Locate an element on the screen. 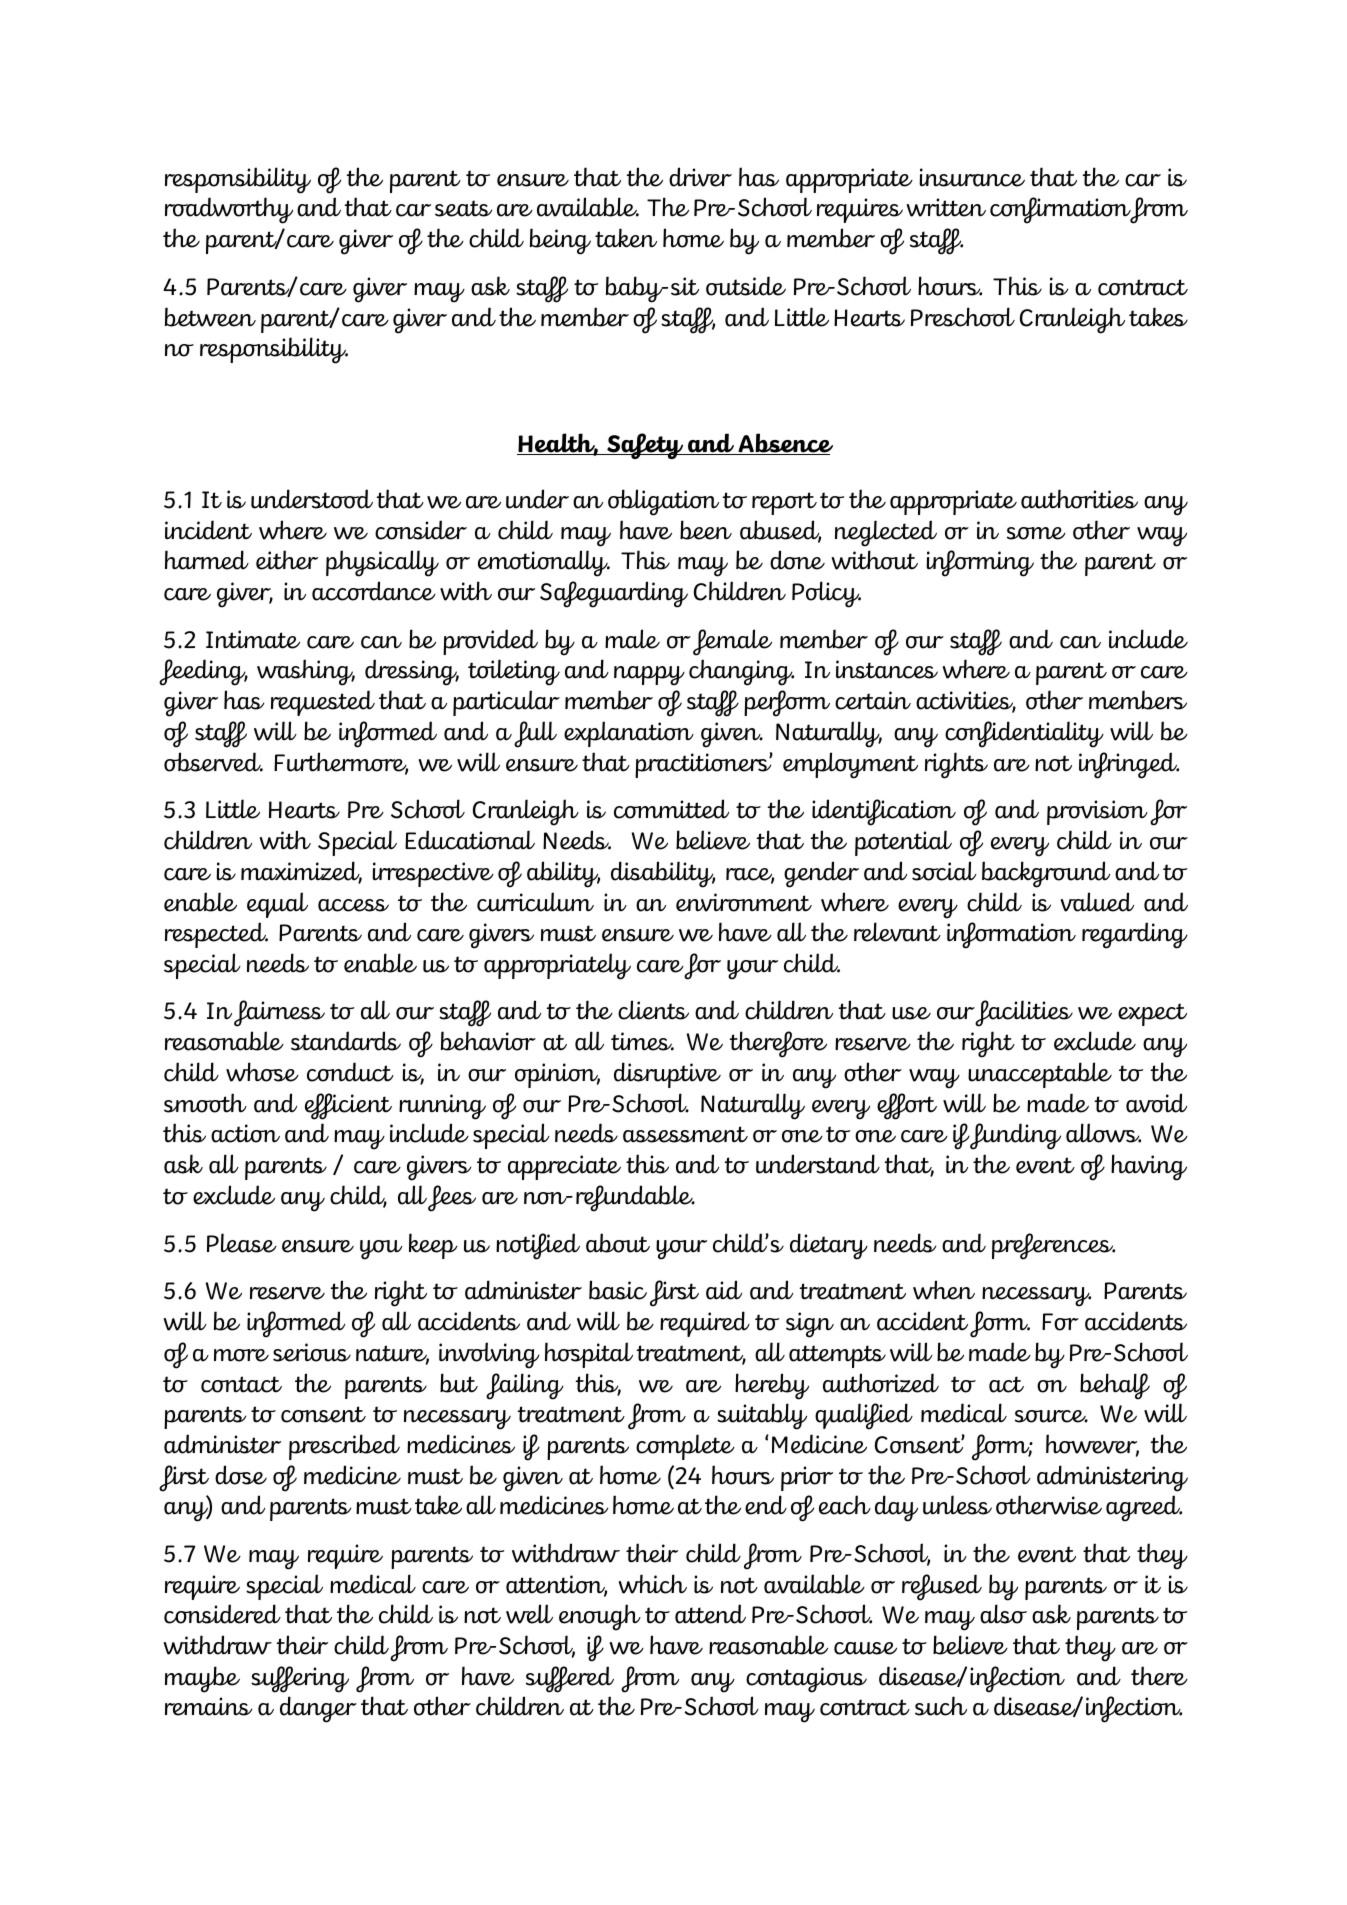  driver is located at coordinates (700, 177).
